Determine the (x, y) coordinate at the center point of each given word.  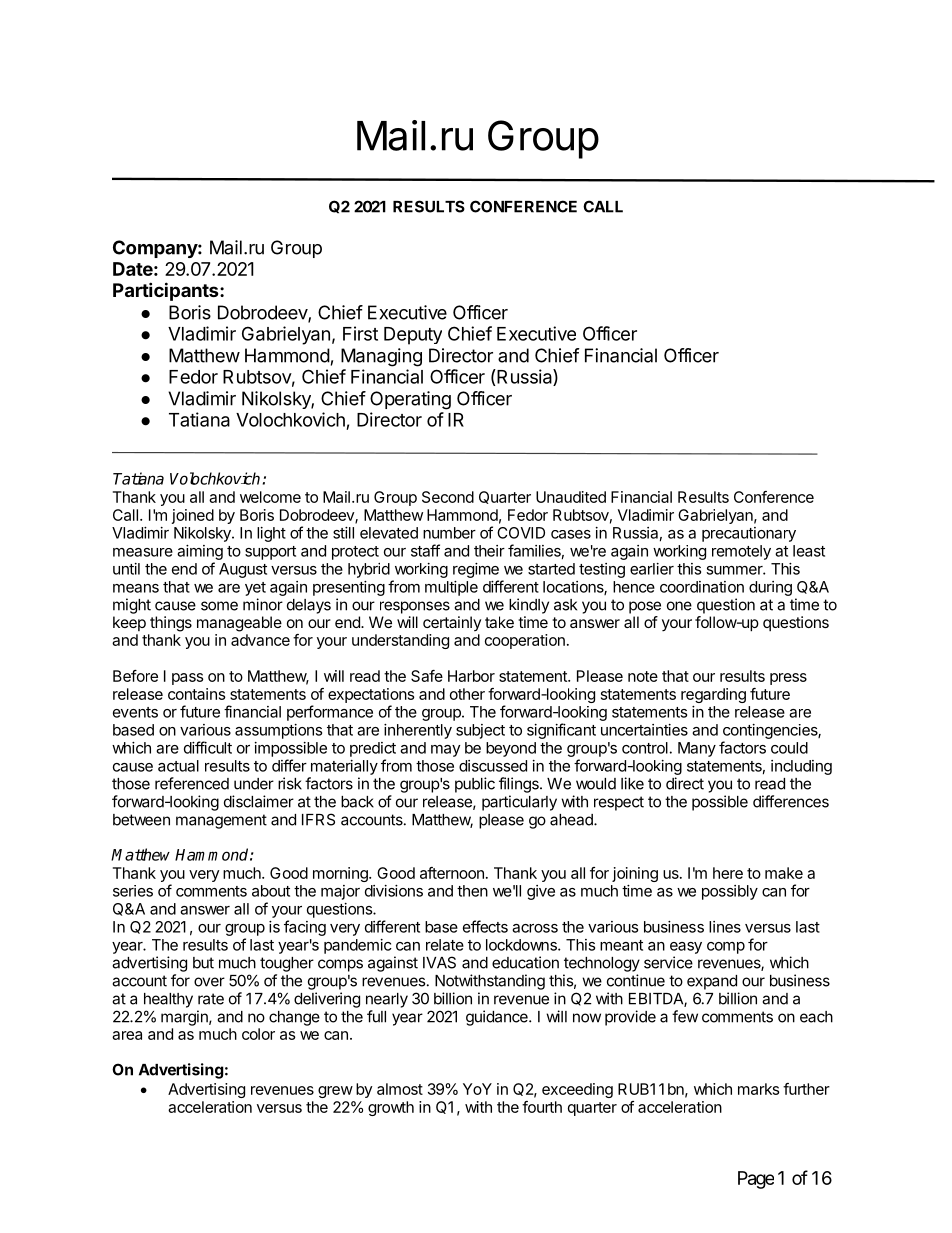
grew (335, 1092)
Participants (167, 291)
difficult (208, 747)
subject (480, 731)
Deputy (413, 336)
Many (697, 749)
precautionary (749, 534)
